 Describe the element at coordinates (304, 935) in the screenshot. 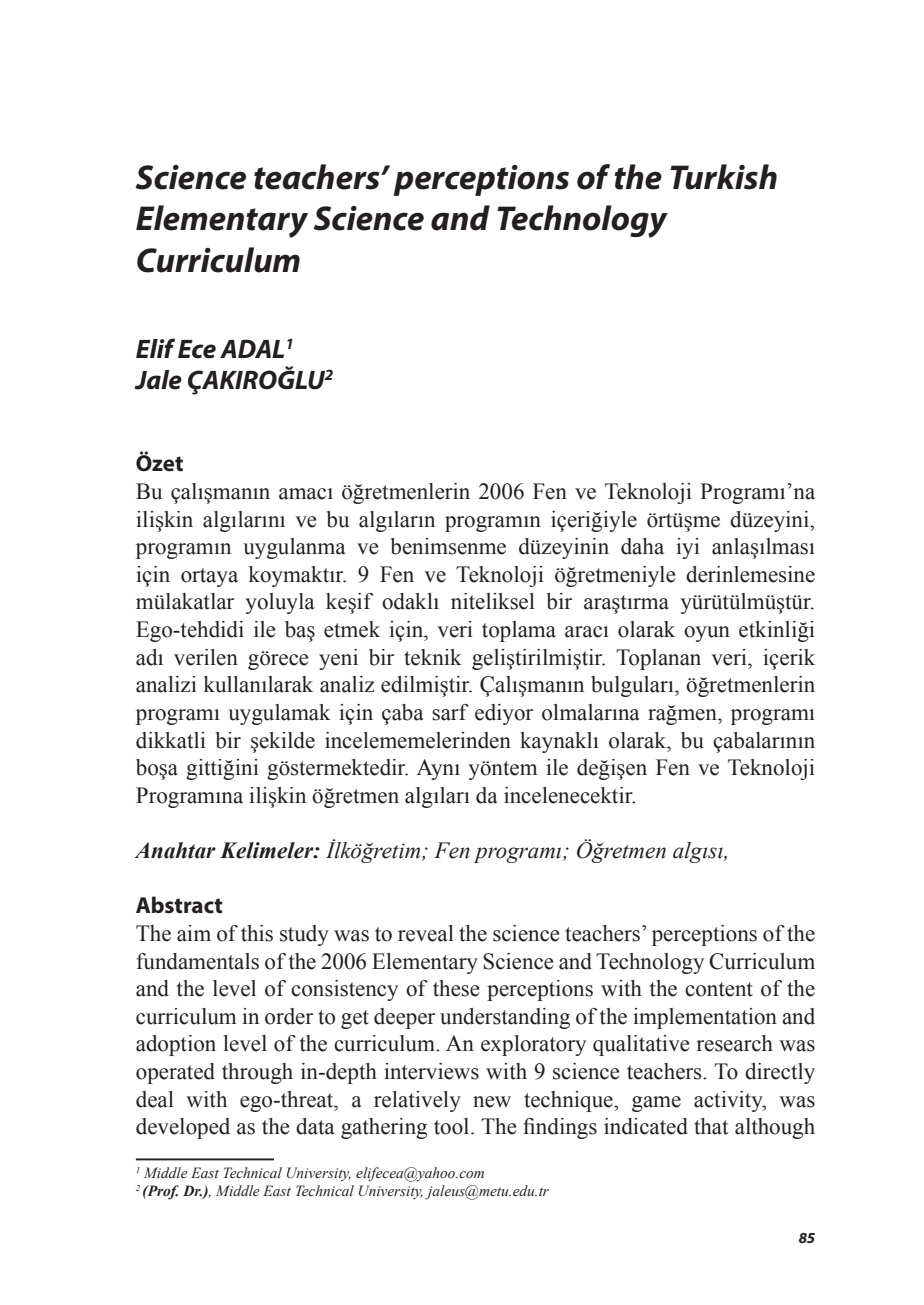

I see `study` at that location.
